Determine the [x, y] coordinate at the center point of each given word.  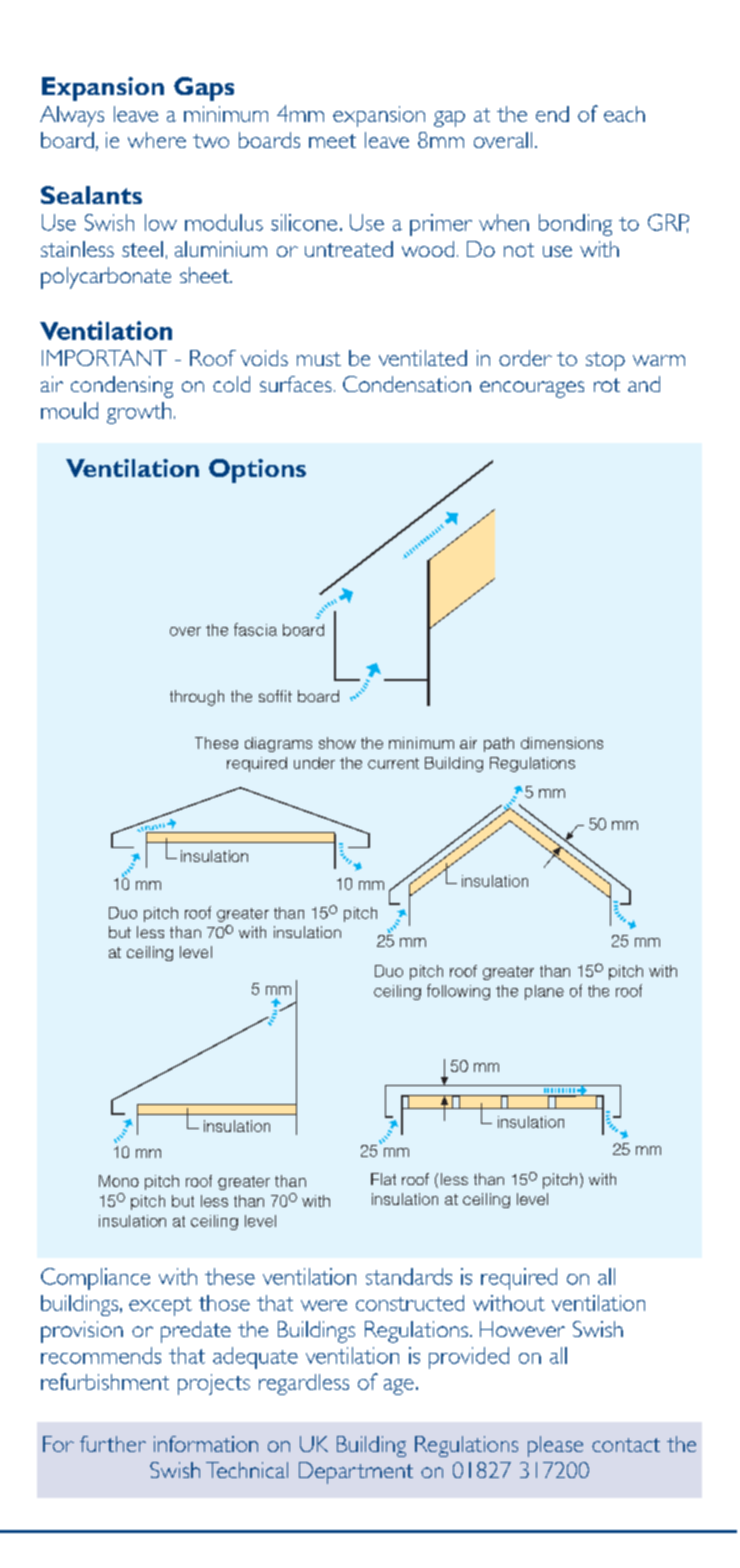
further [113, 1444]
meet [332, 141]
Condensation [407, 384]
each [624, 114]
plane [544, 992]
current [393, 763]
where [157, 140]
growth [139, 413]
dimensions [562, 743]
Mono [119, 1181]
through [197, 698]
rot [607, 385]
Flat [383, 1179]
